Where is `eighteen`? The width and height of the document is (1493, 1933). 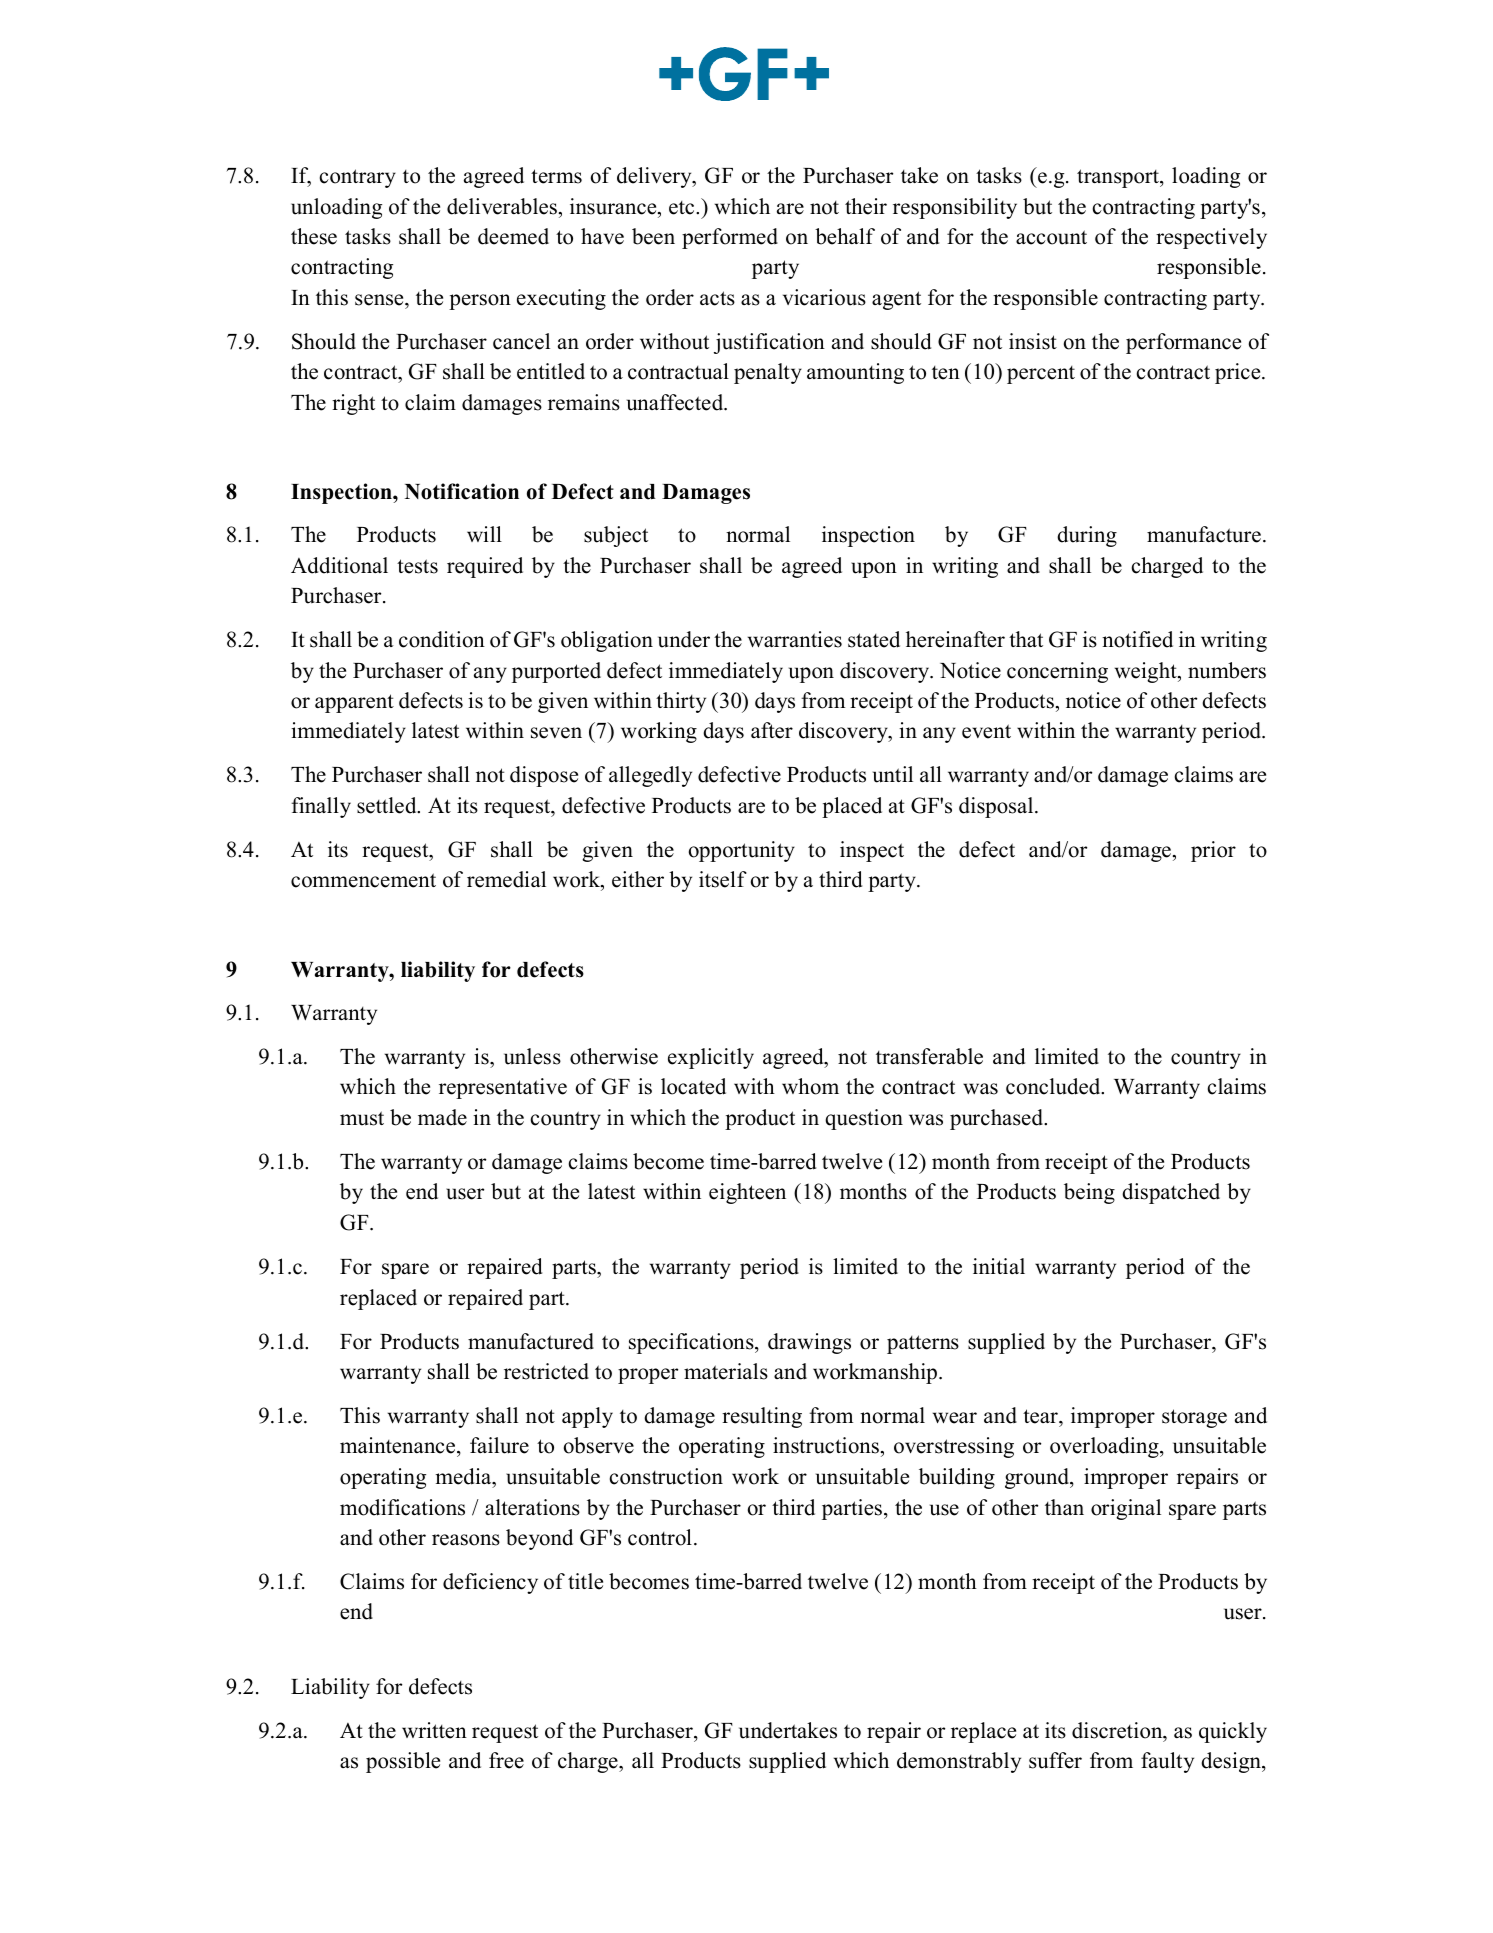
eighteen is located at coordinates (747, 1193).
